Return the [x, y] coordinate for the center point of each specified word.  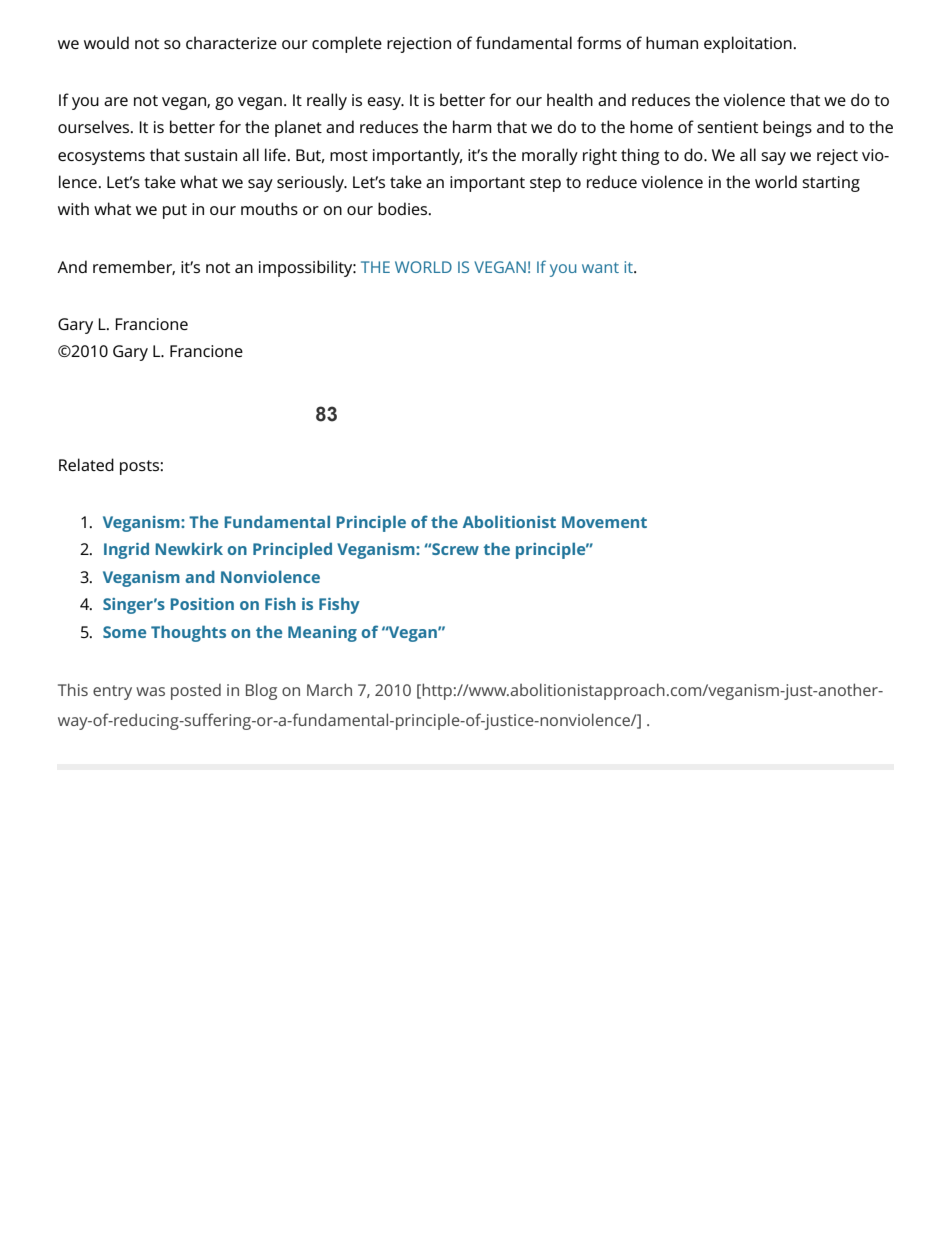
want [600, 267]
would [106, 42]
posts [139, 467]
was [150, 691]
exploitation [748, 44]
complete [347, 44]
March [329, 689]
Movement [604, 522]
